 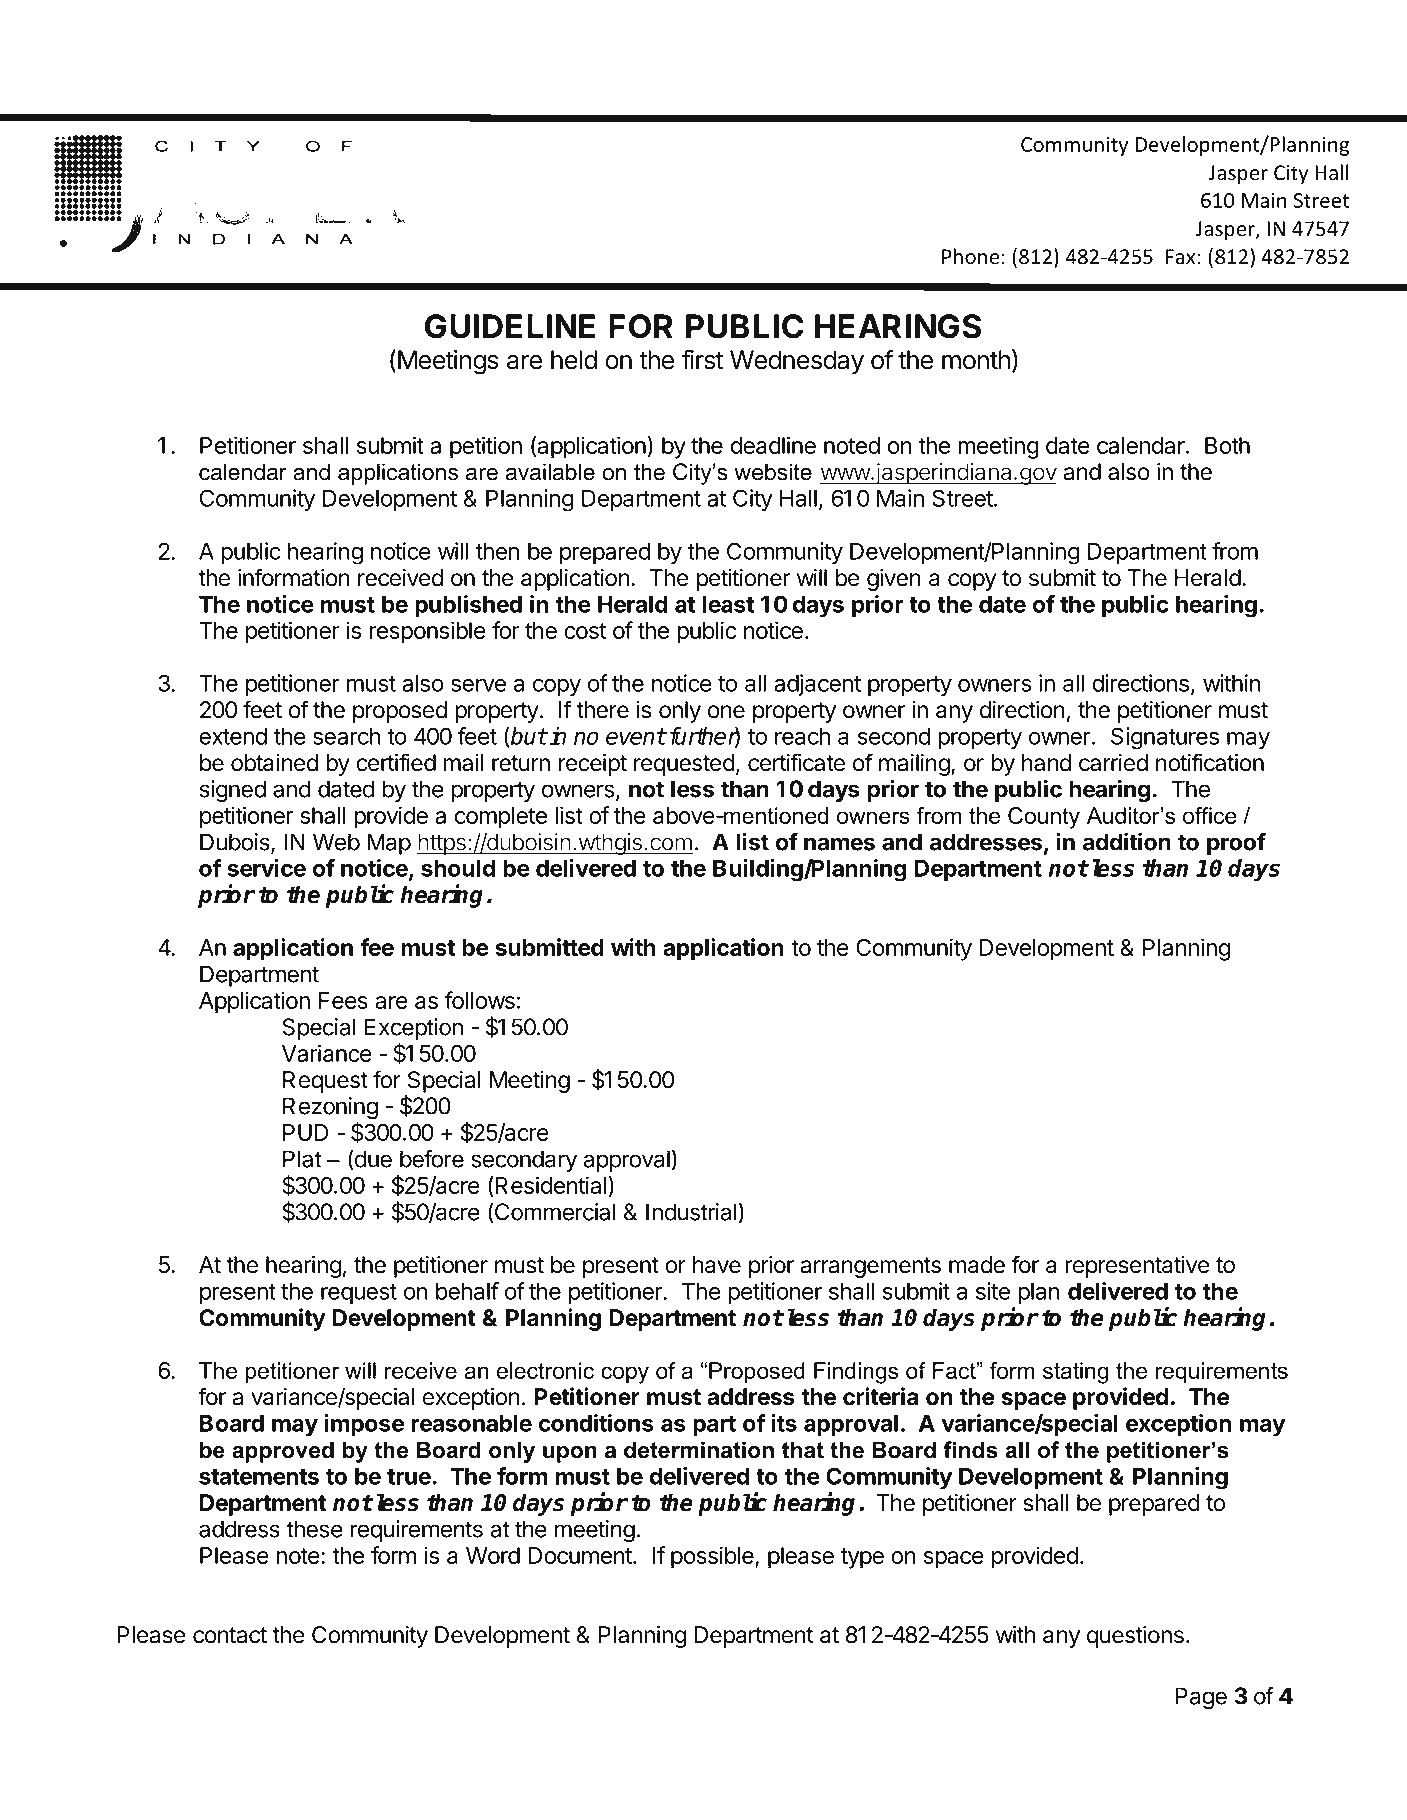 What do you see at coordinates (977, 1265) in the screenshot?
I see `made` at bounding box center [977, 1265].
